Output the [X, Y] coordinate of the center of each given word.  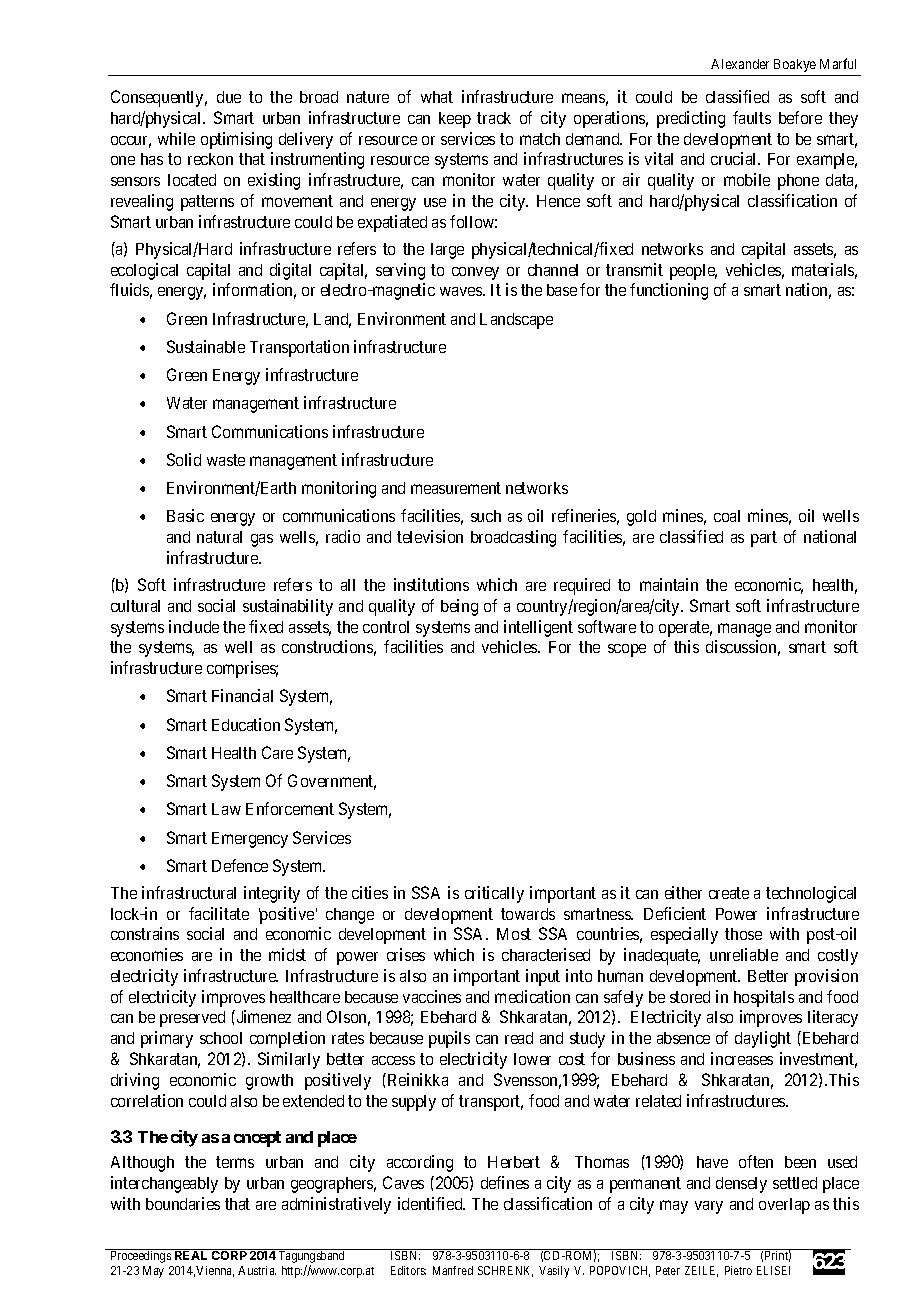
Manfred [453, 1270]
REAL [191, 1255]
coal [727, 516]
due [229, 97]
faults [752, 117]
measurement [456, 488]
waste [226, 460]
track [494, 118]
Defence [240, 865]
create [729, 893]
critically [494, 894]
